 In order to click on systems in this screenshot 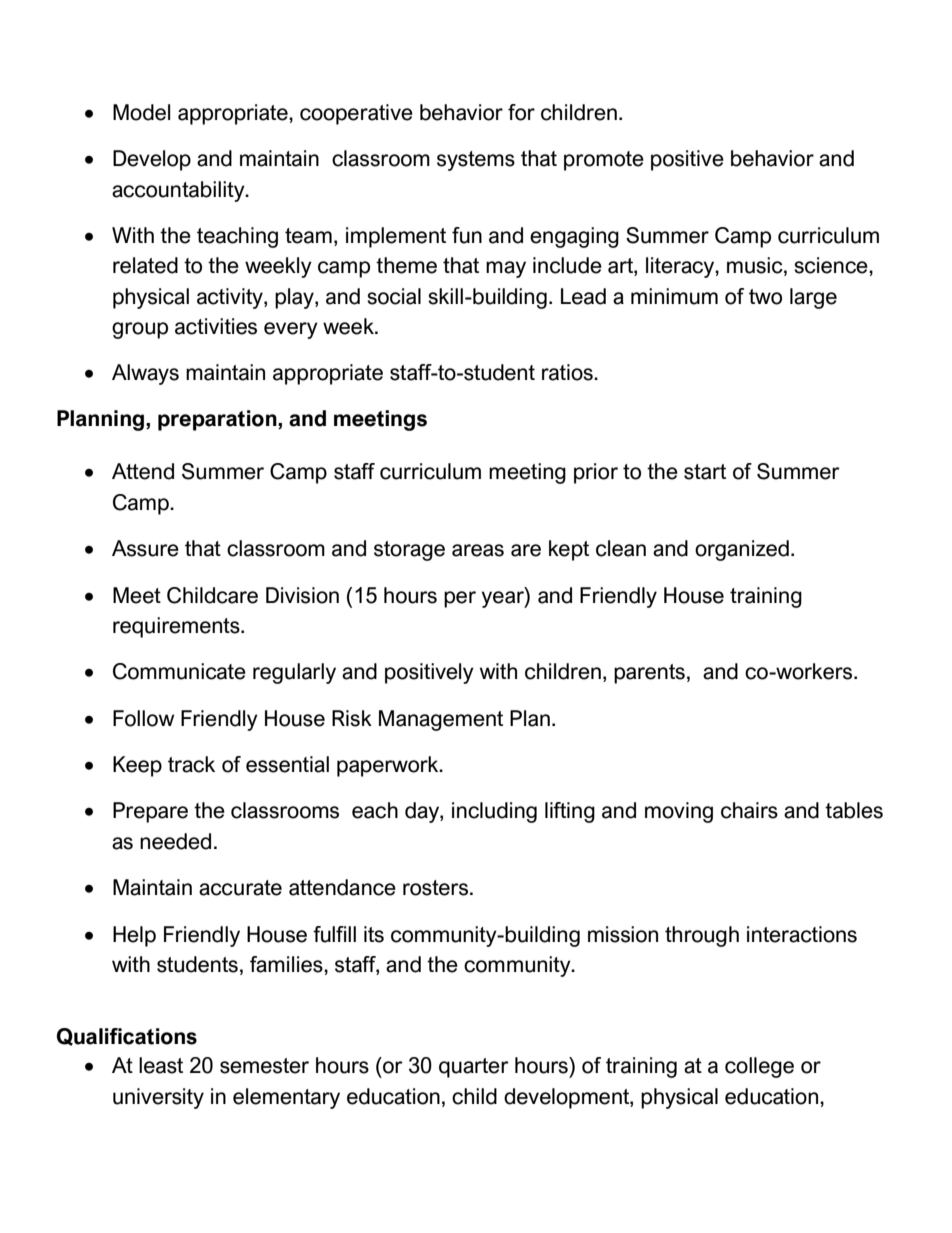, I will do `click(476, 161)`.
